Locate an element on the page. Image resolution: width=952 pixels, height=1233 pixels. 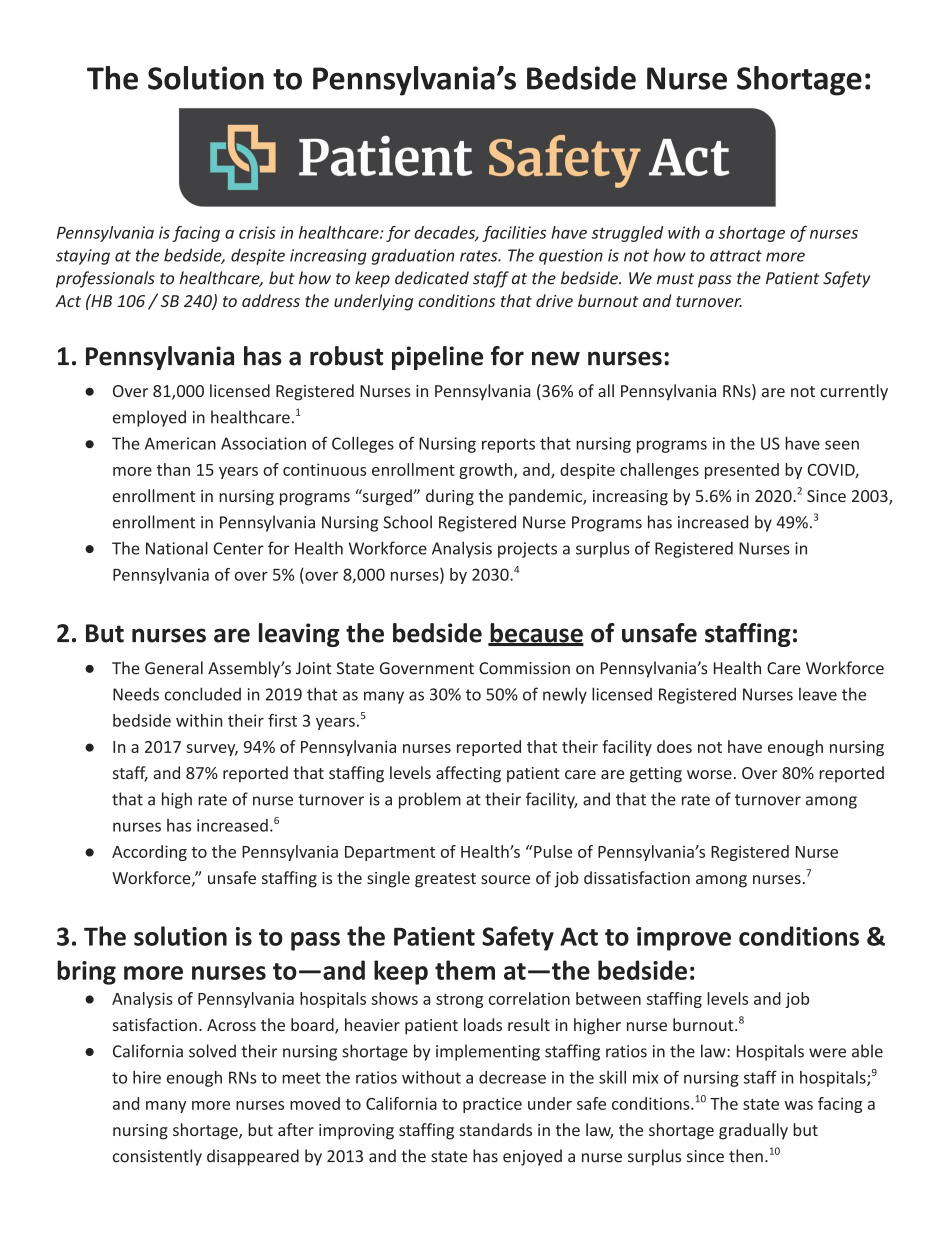
Commission is located at coordinates (524, 668).
